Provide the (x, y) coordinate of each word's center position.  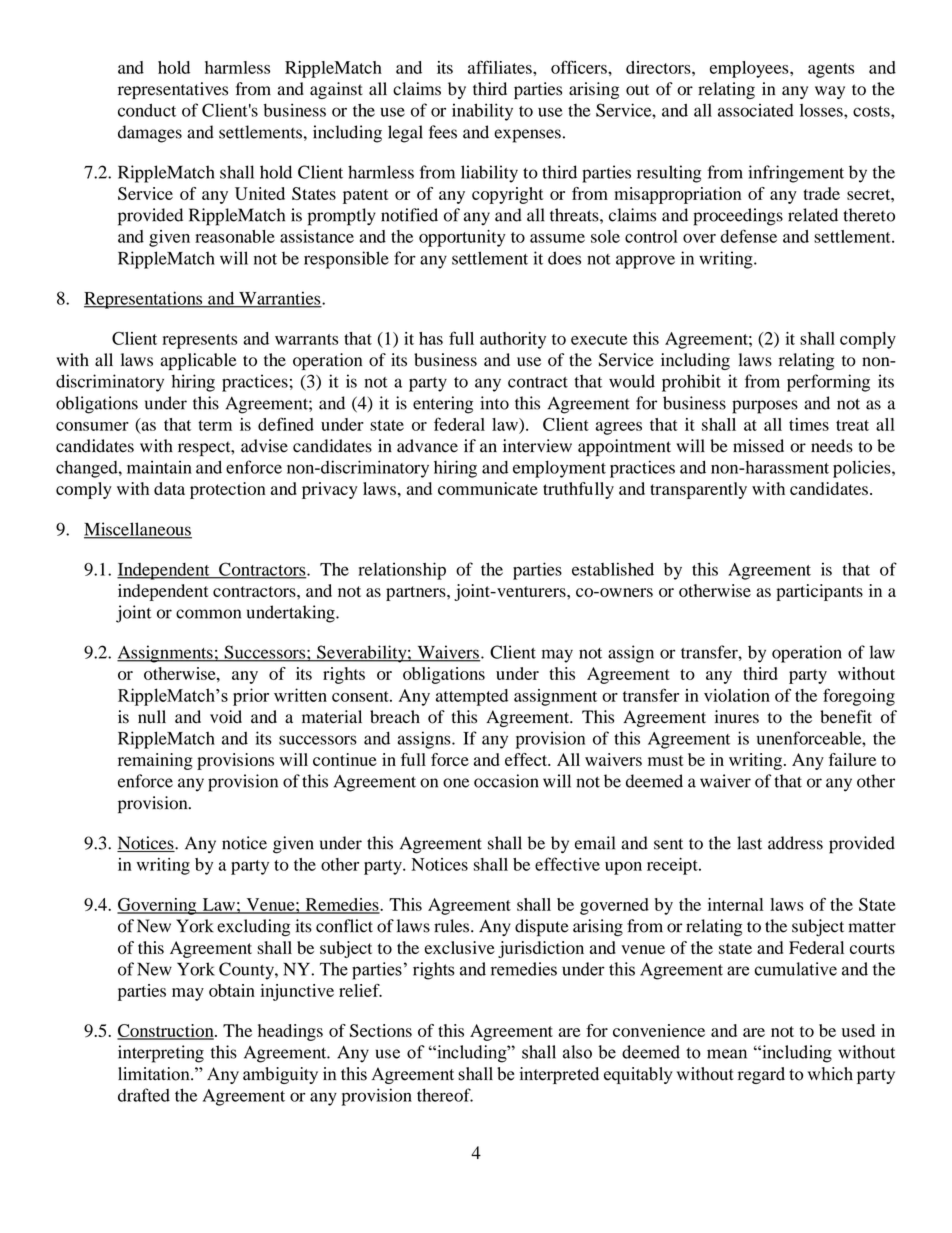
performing (828, 383)
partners (417, 593)
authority (513, 340)
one (456, 783)
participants (819, 592)
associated (756, 110)
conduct (147, 110)
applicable (198, 361)
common (208, 614)
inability (482, 112)
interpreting (161, 1054)
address (795, 843)
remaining (155, 761)
